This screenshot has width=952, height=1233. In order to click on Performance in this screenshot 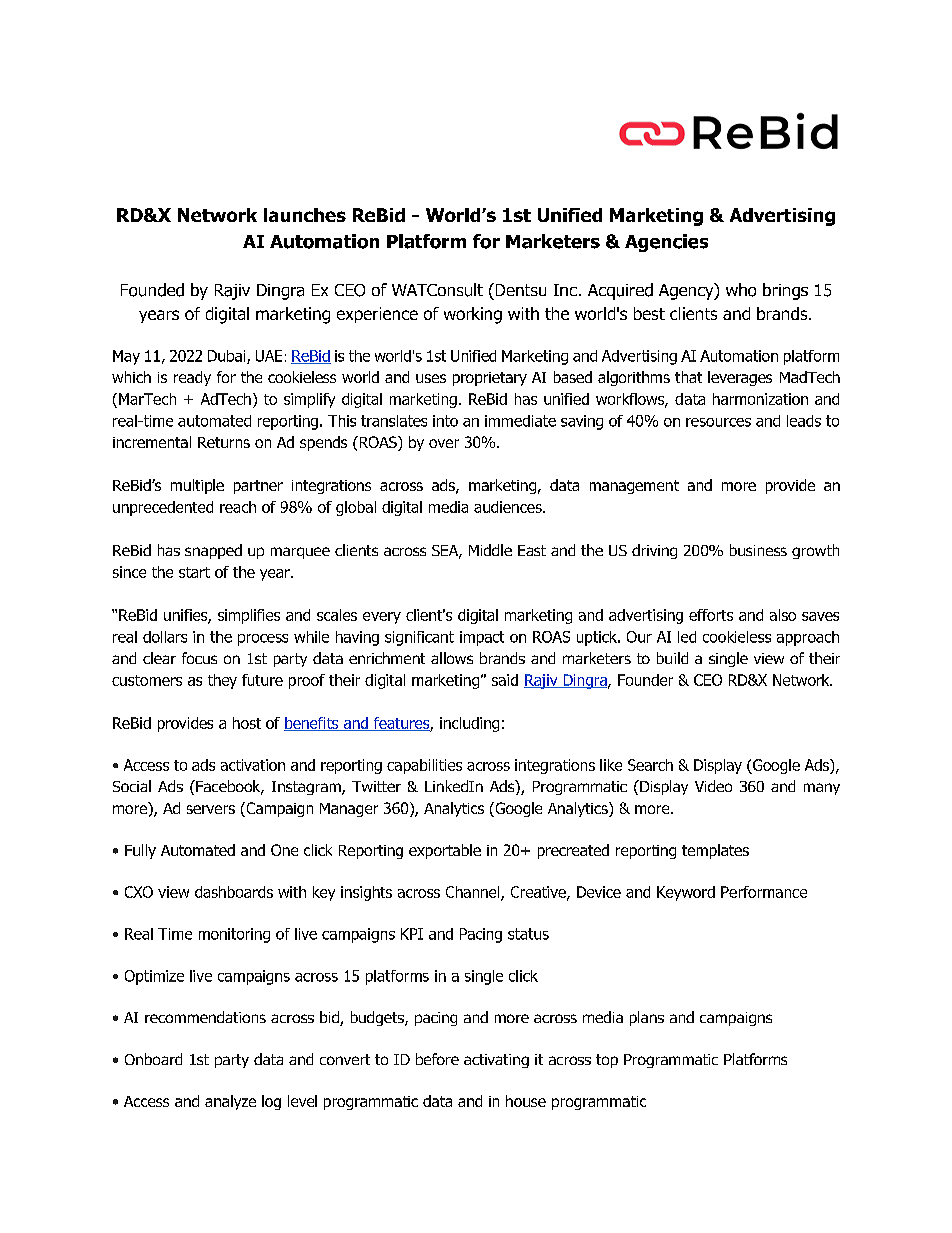, I will do `click(764, 892)`.
